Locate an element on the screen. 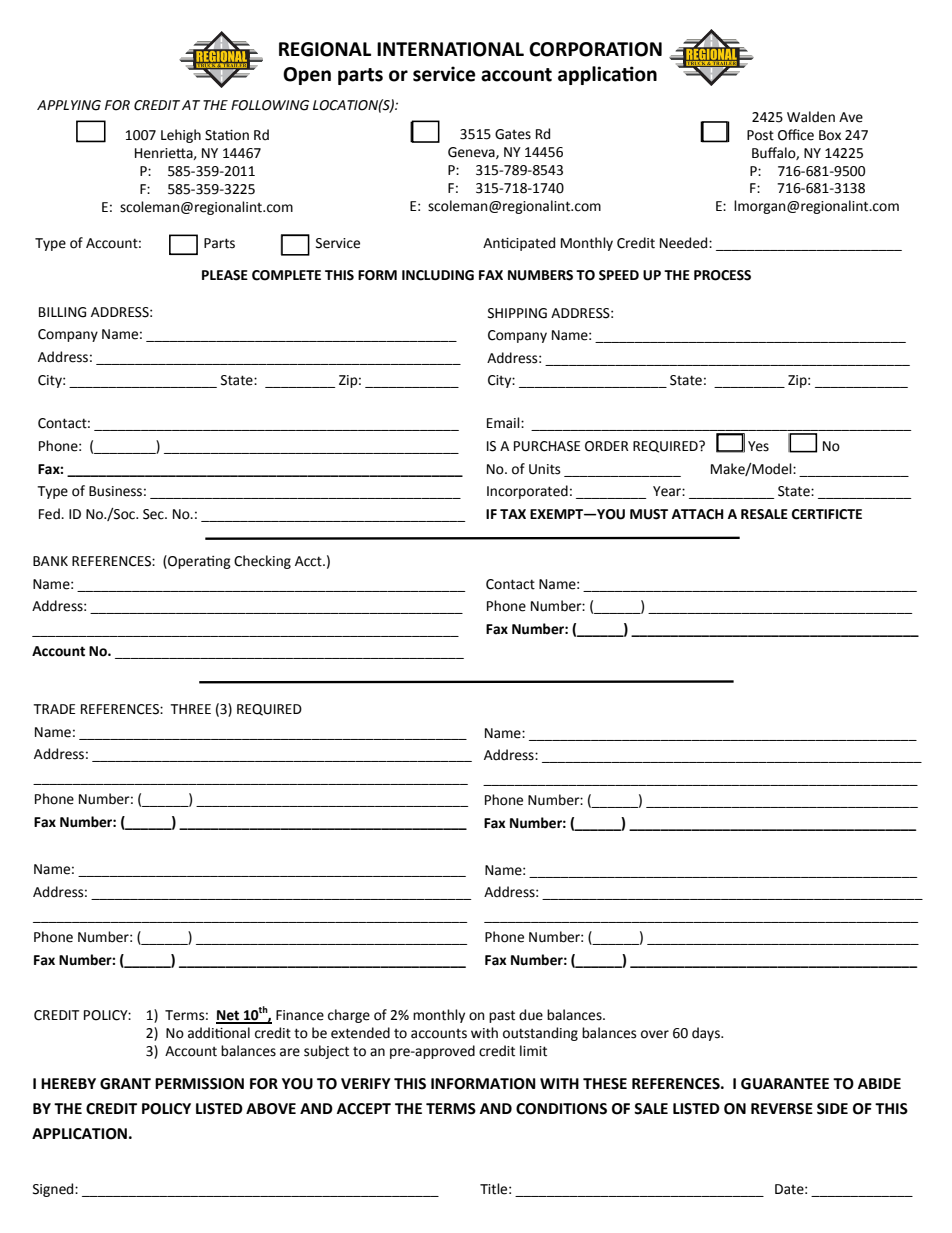 The image size is (952, 1233). TAX is located at coordinates (513, 514).
